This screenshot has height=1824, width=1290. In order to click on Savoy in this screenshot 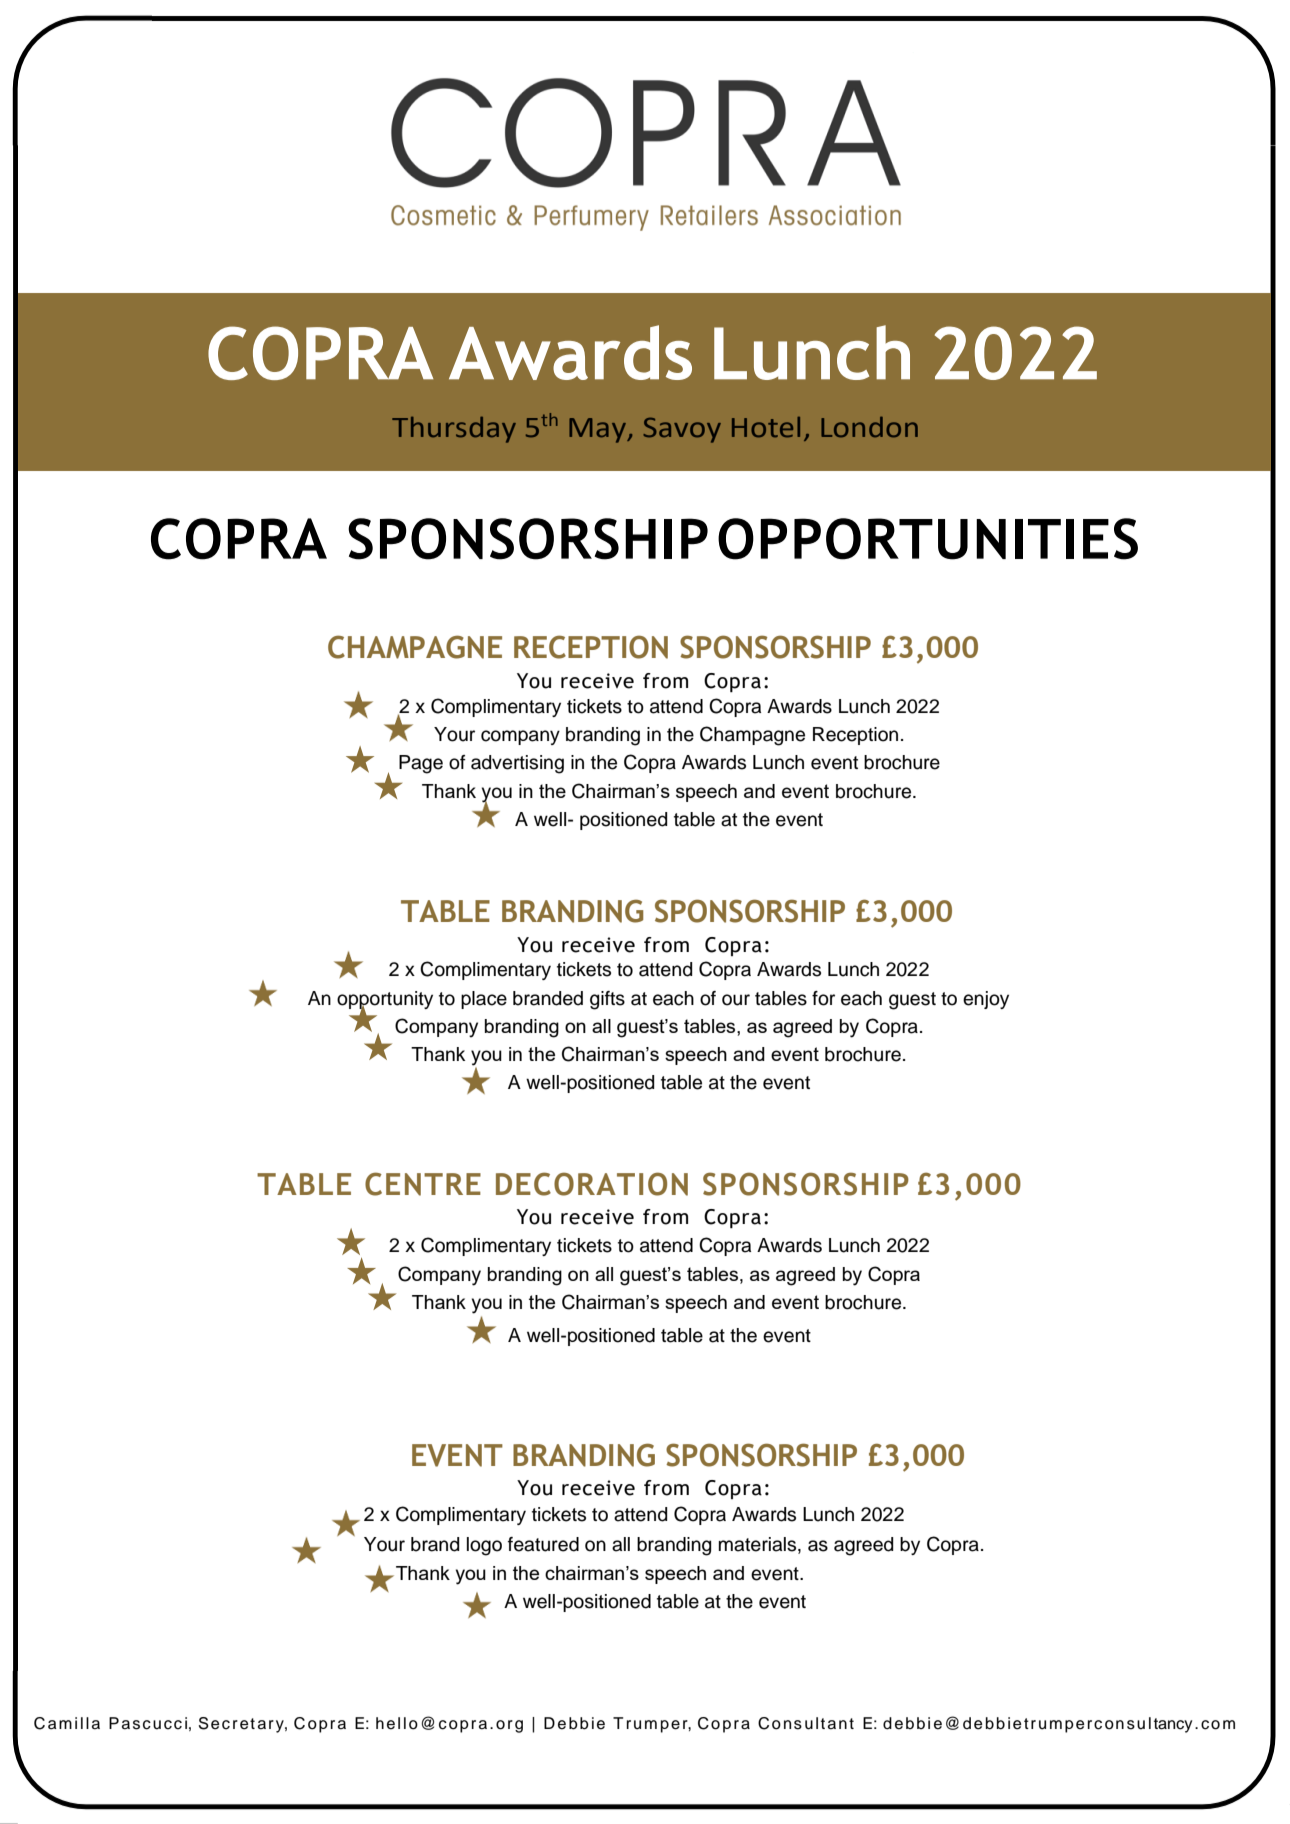, I will do `click(682, 430)`.
